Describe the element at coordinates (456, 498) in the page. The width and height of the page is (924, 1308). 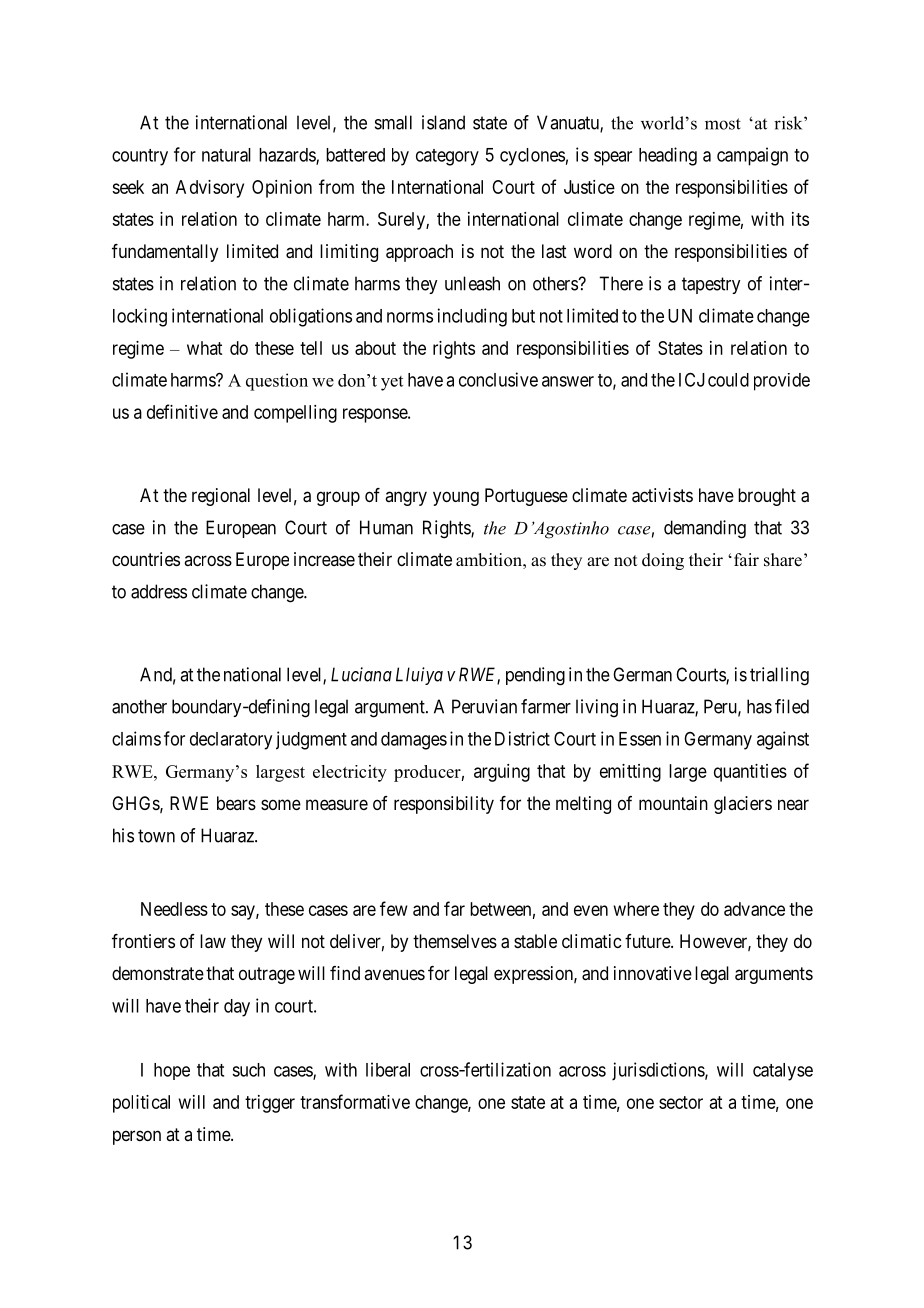
I see `young` at that location.
